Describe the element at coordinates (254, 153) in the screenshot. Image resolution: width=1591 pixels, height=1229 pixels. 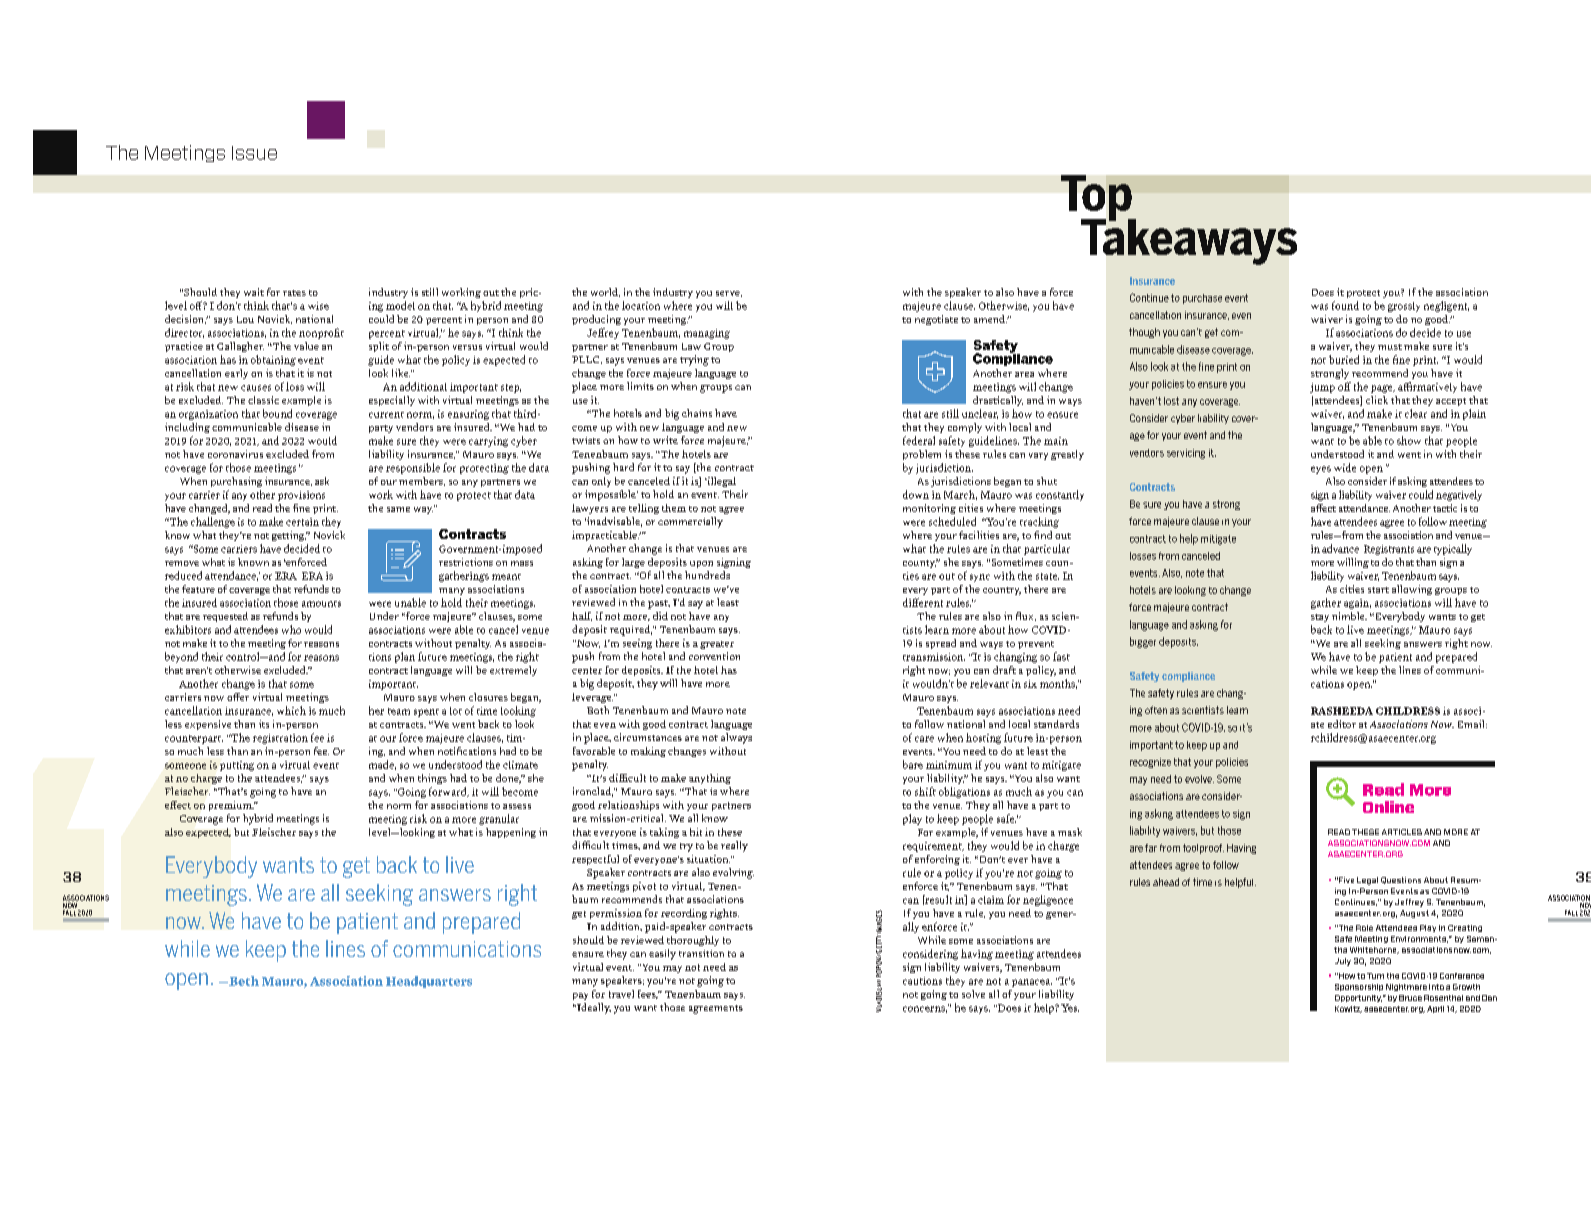
I see `Issue` at that location.
